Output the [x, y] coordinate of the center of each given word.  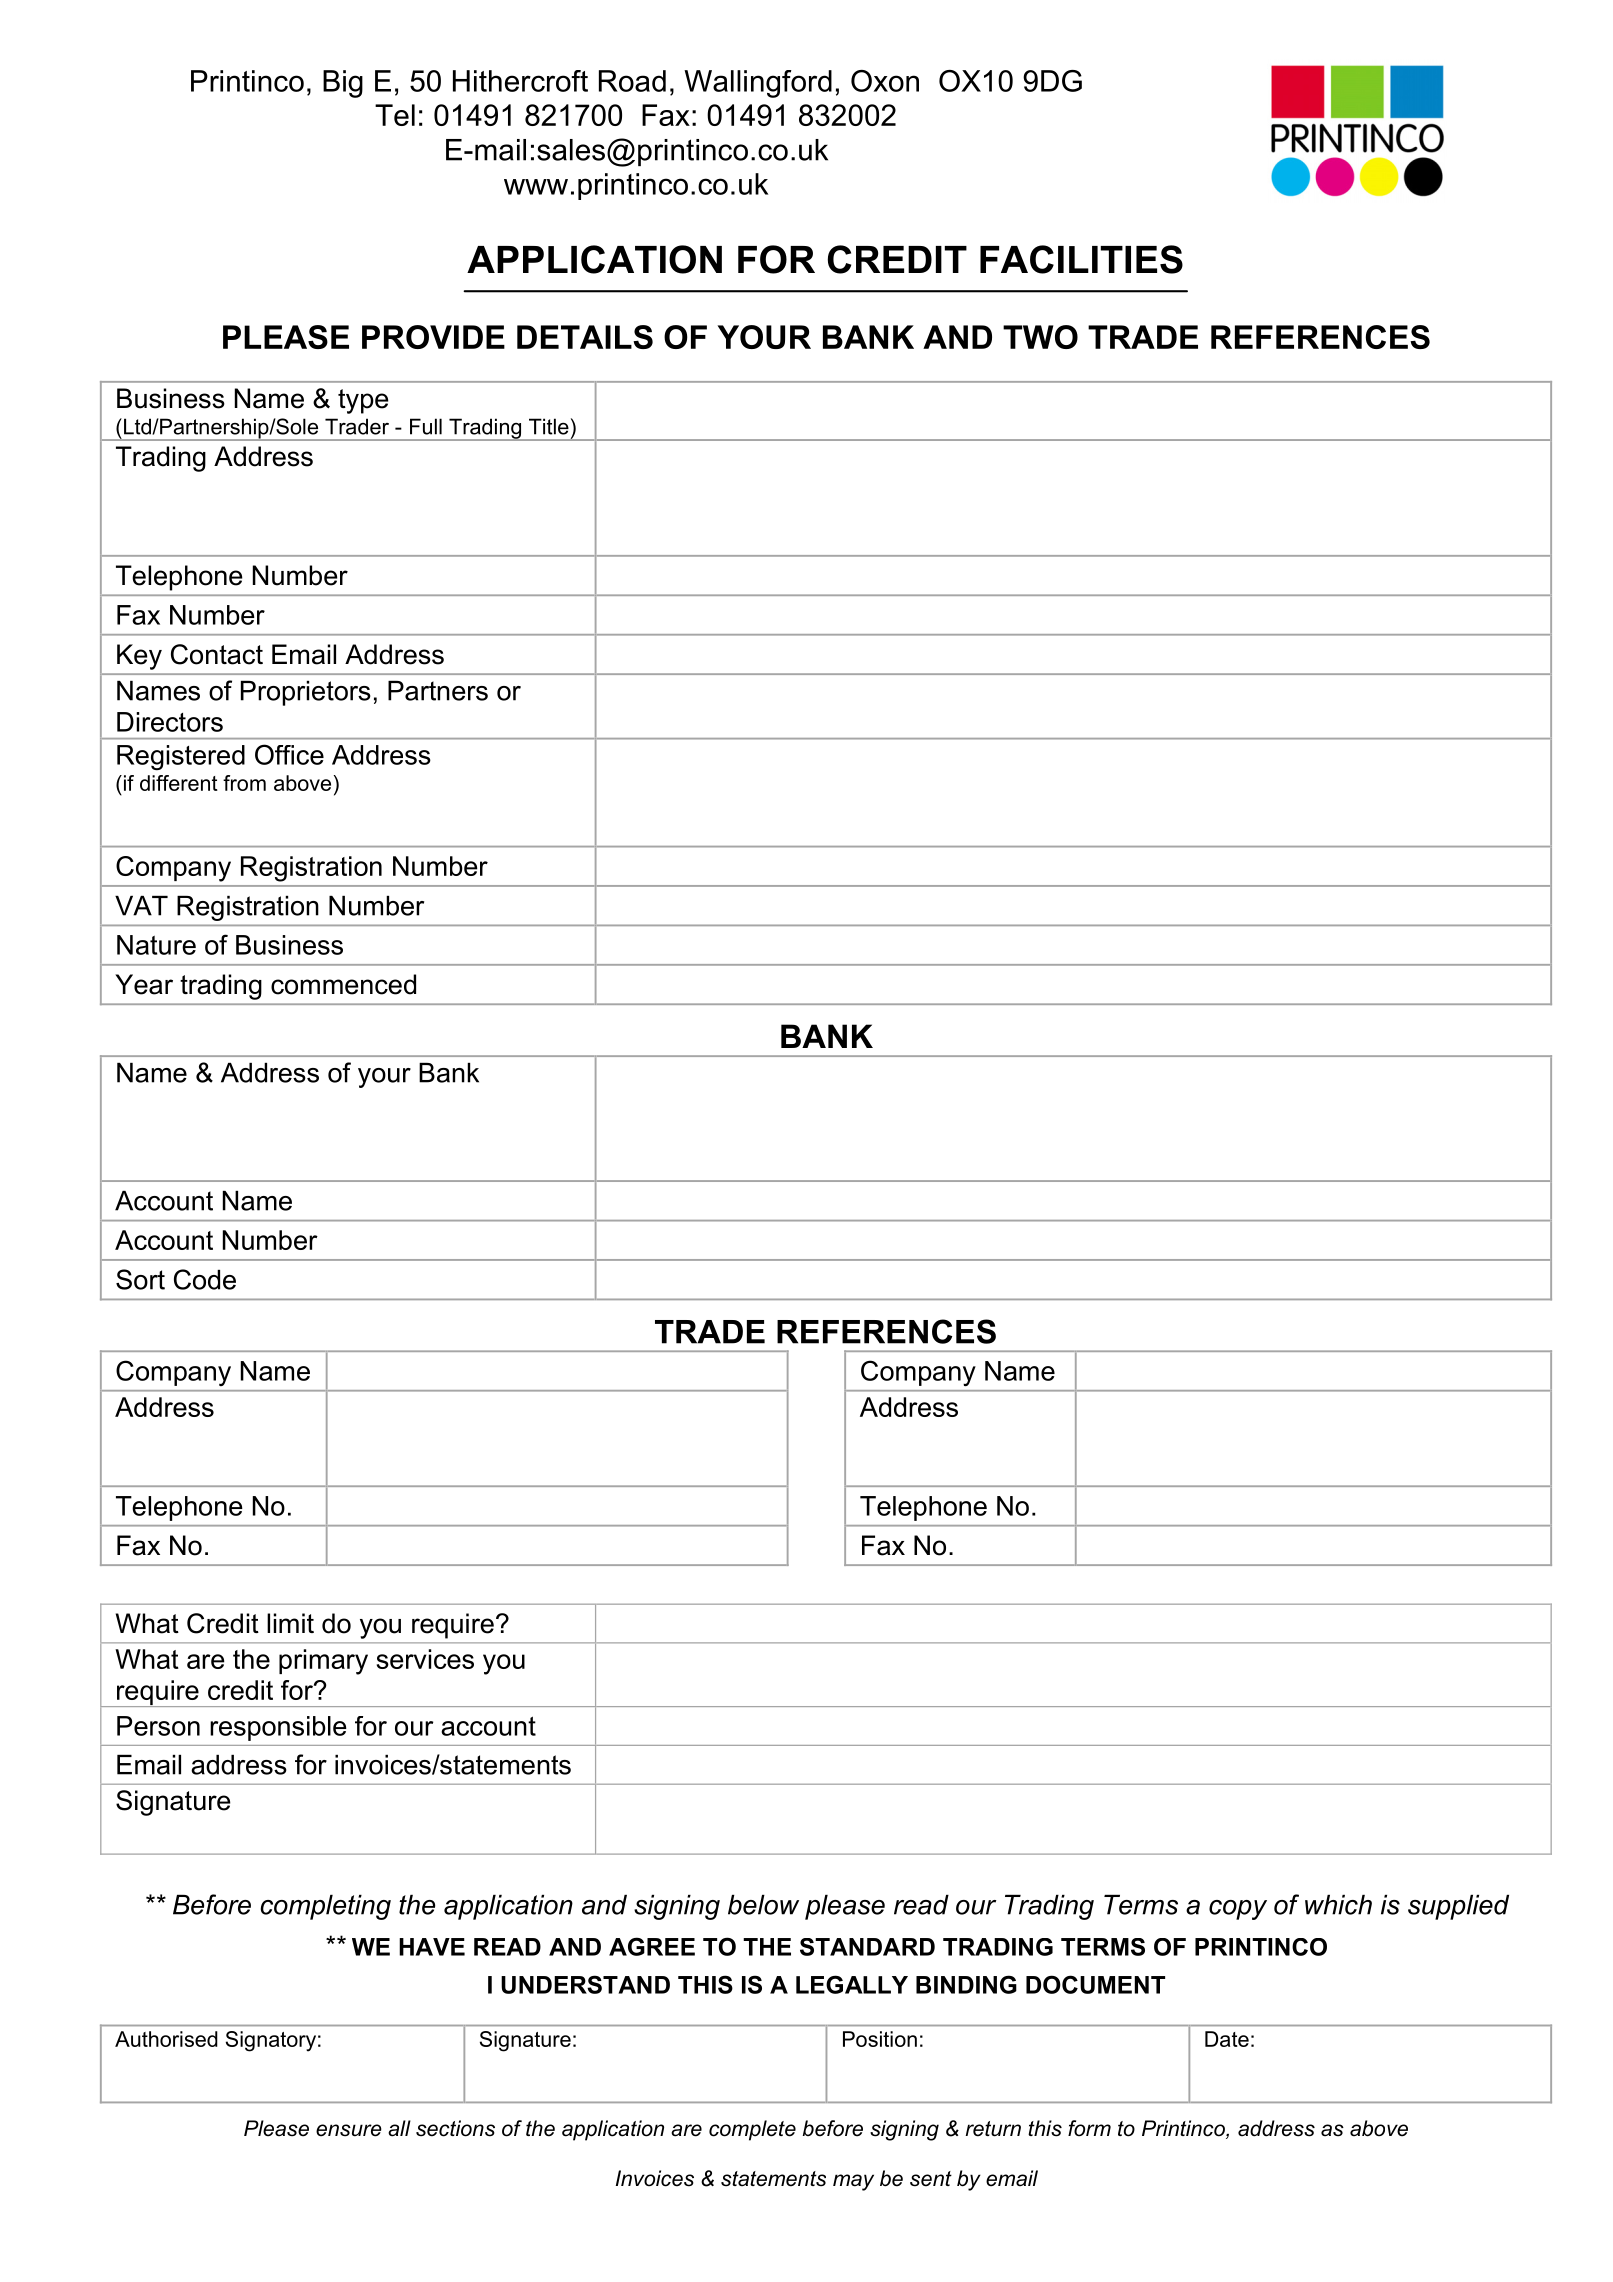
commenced [343, 984]
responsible [278, 1728]
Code [205, 1279]
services [425, 1659]
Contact [217, 654]
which [1338, 1905]
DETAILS [585, 337]
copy [1238, 1910]
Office [289, 754]
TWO [1040, 337]
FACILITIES [1081, 259]
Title [549, 426]
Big [343, 84]
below [763, 1905]
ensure [349, 2130]
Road [632, 81]
